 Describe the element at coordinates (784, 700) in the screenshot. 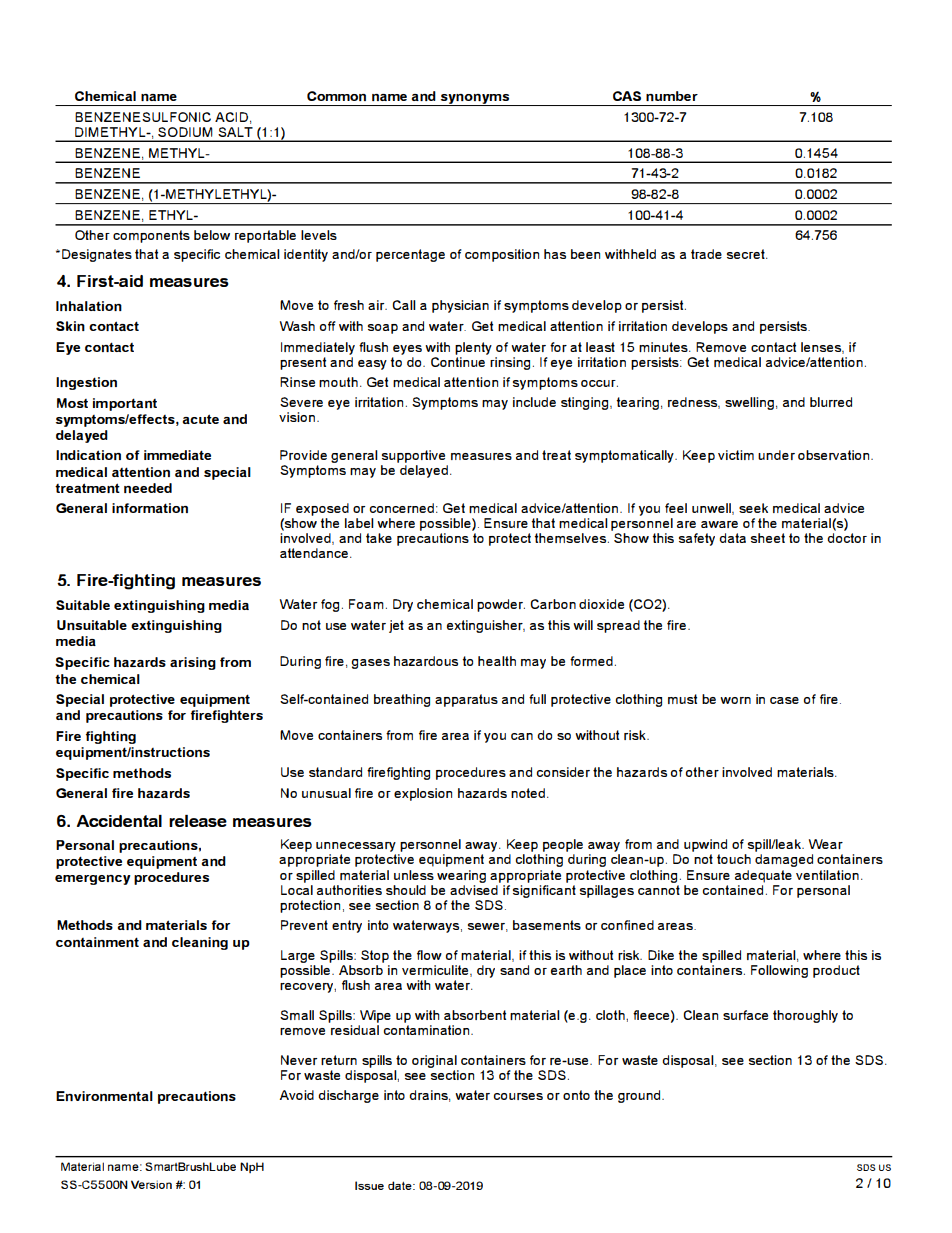

I see `case` at that location.
